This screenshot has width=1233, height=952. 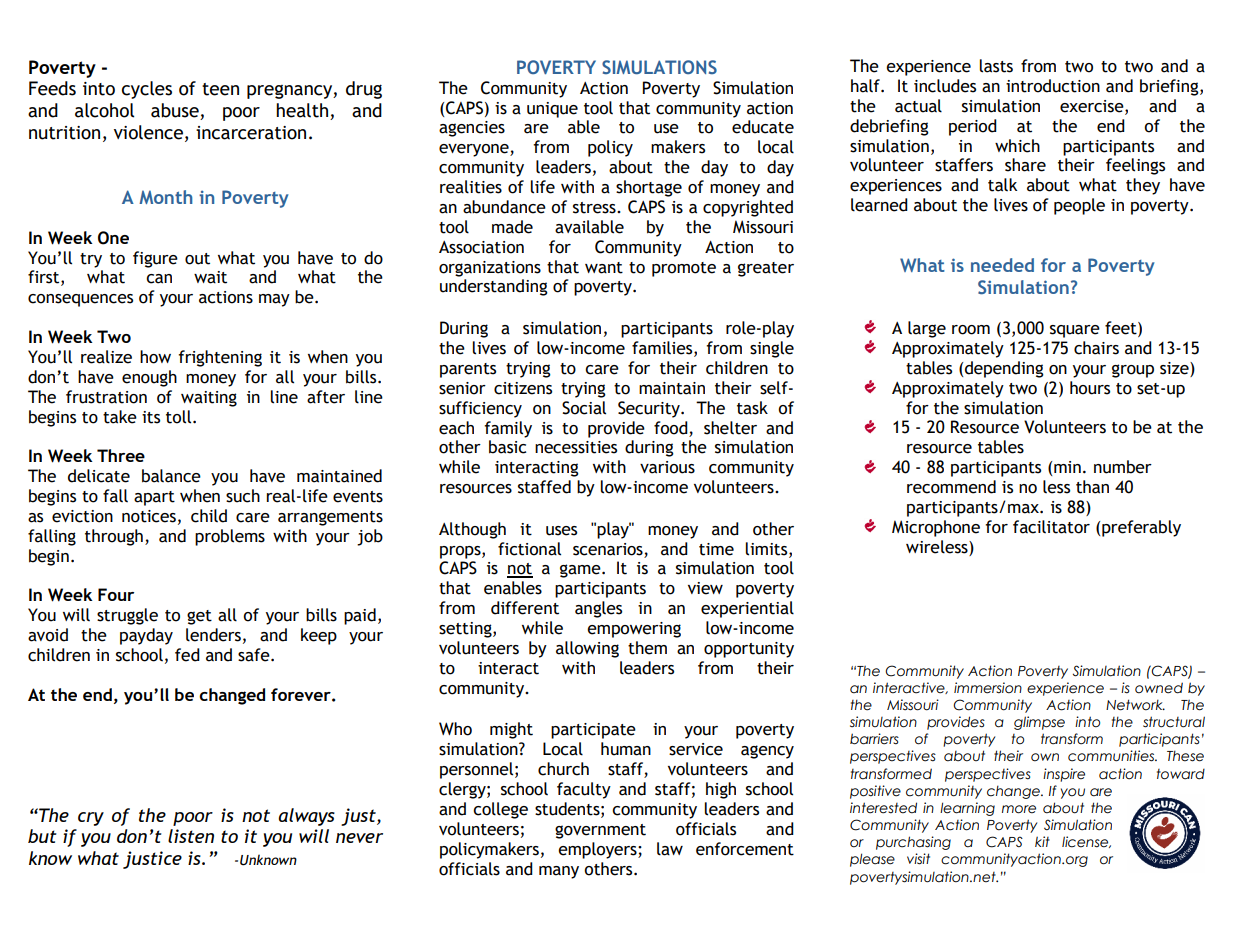 I want to click on introduction, so click(x=1053, y=86).
